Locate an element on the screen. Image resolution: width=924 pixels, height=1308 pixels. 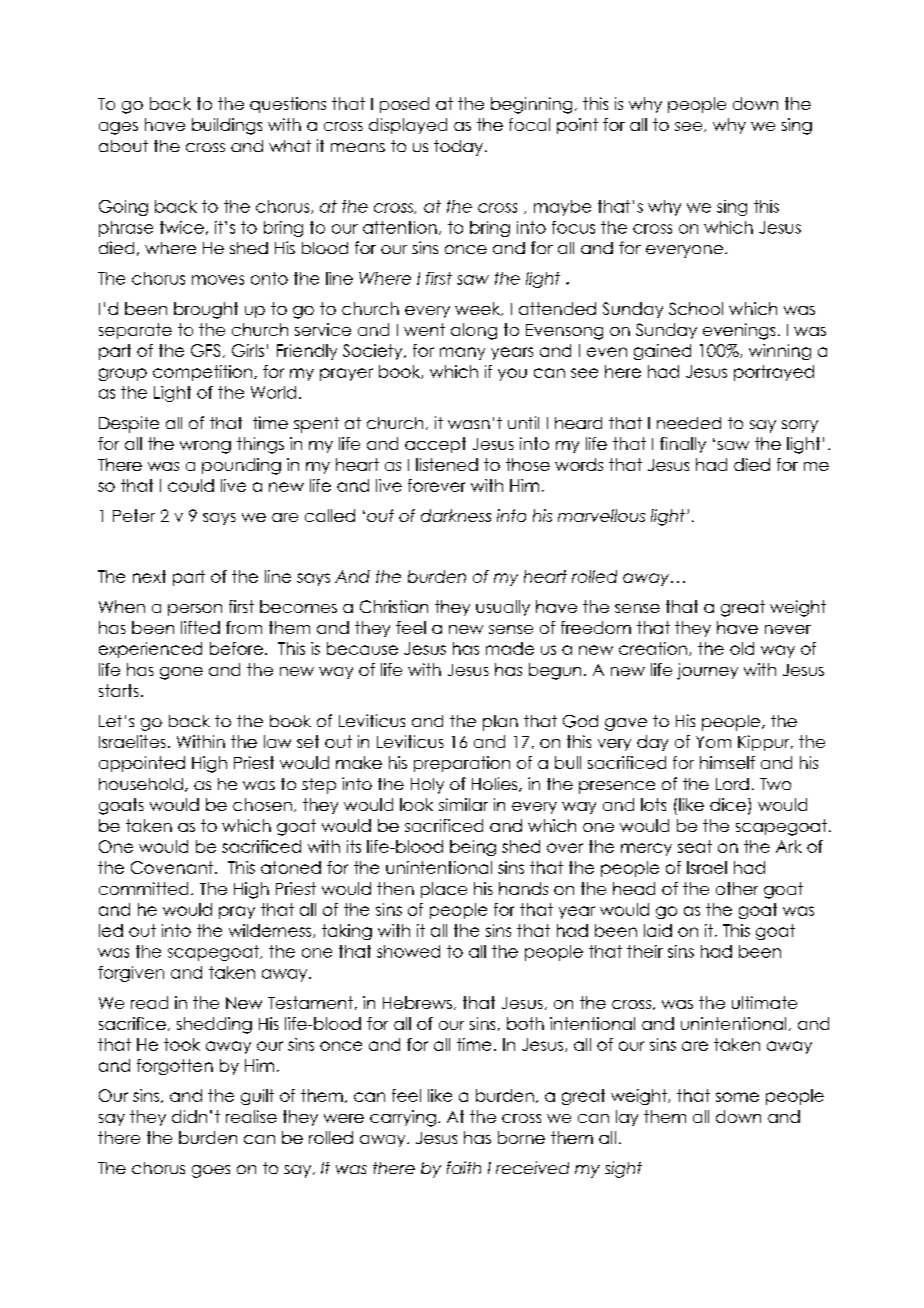
dice is located at coordinates (728, 804).
